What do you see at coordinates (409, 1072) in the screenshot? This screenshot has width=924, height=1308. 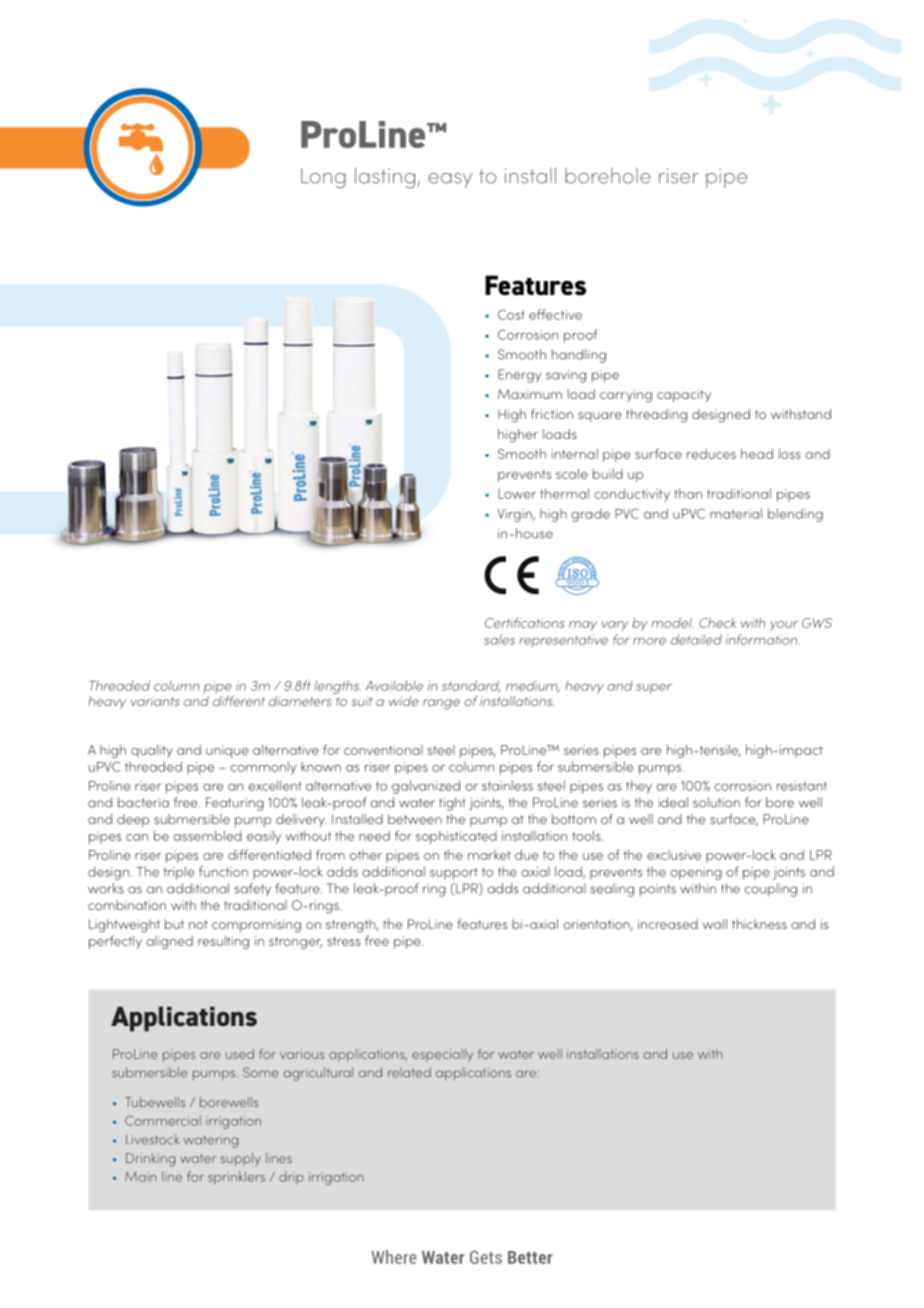 I see `related` at bounding box center [409, 1072].
